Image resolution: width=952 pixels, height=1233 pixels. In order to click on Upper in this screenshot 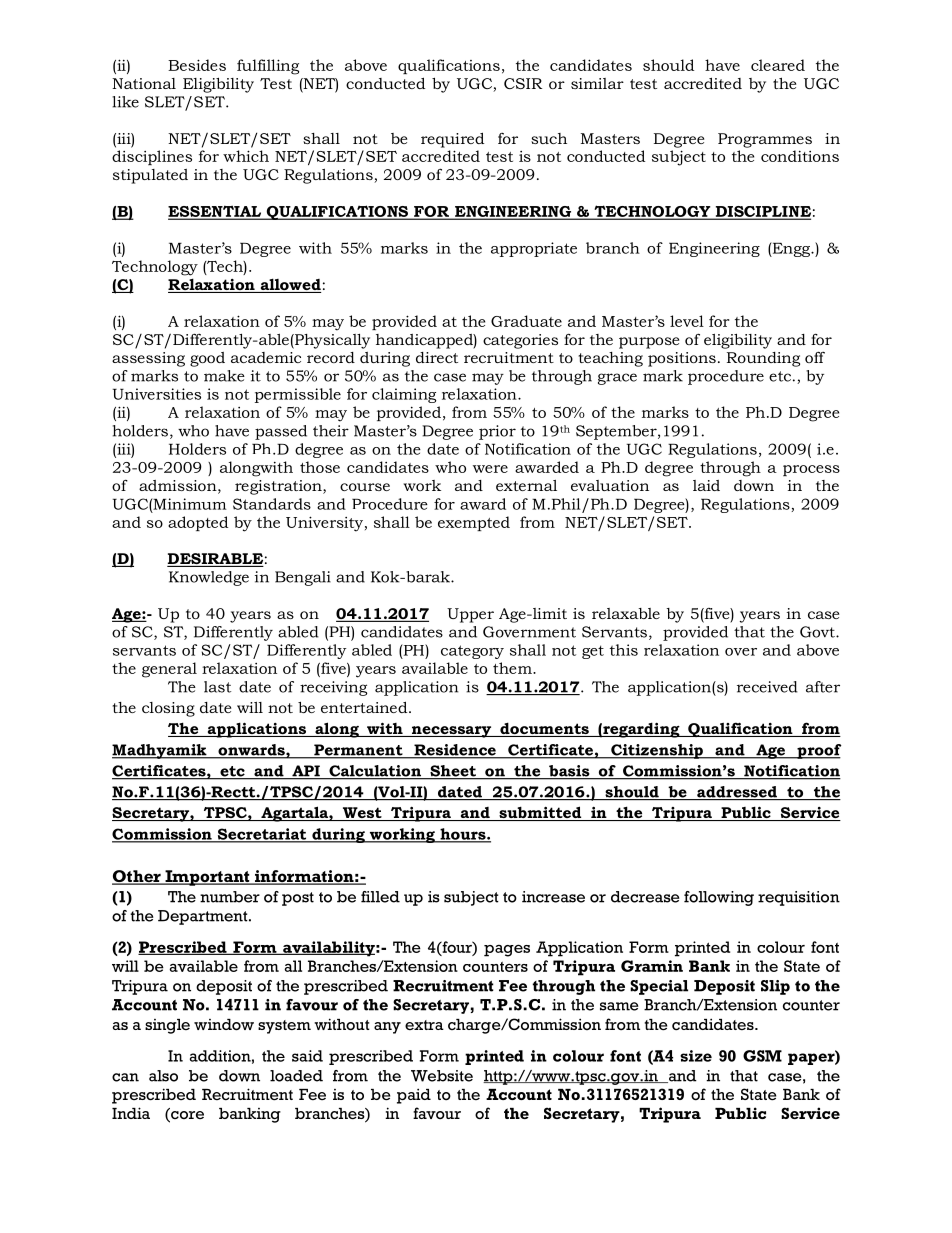, I will do `click(470, 615)`.
